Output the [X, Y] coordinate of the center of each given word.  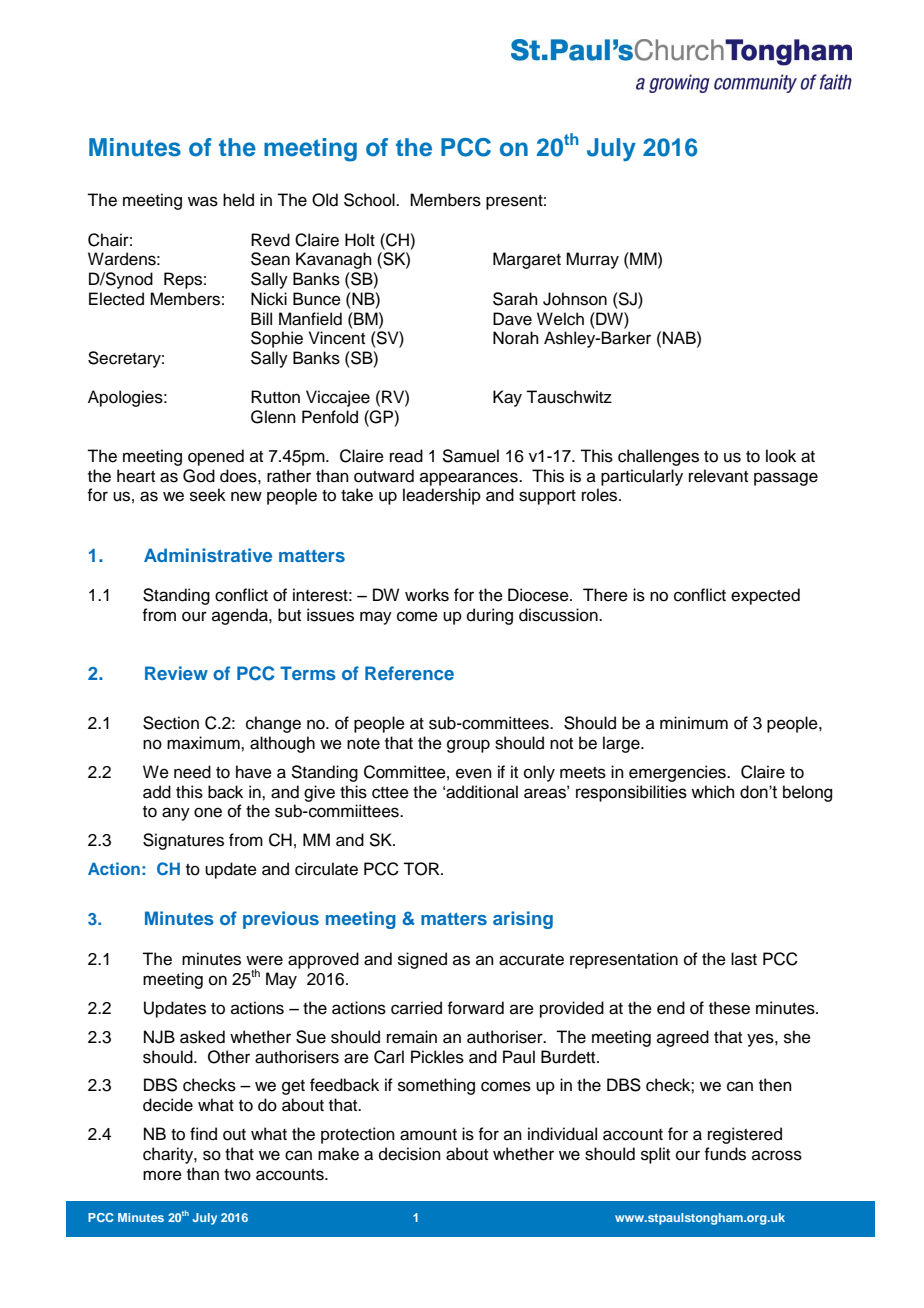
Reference [409, 673]
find [203, 1134]
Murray [592, 260]
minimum [694, 723]
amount [428, 1135]
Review [176, 673]
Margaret [527, 260]
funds [725, 1154]
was [203, 201]
